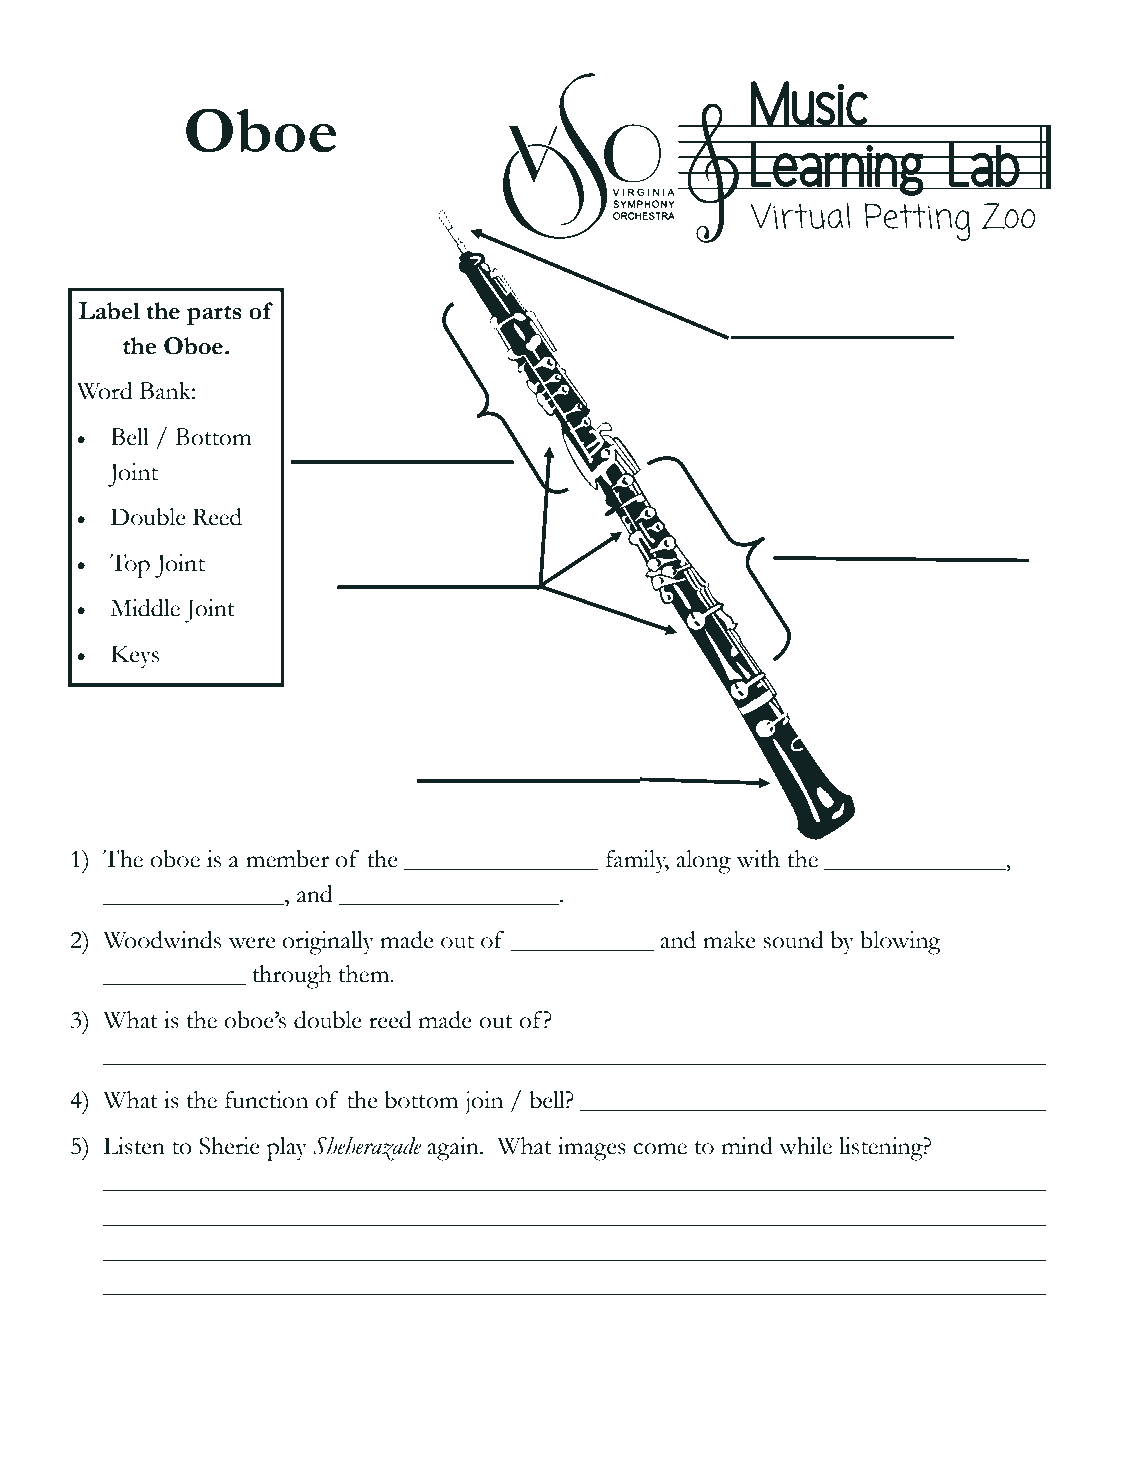  What do you see at coordinates (454, 1149) in the screenshot?
I see `again` at bounding box center [454, 1149].
